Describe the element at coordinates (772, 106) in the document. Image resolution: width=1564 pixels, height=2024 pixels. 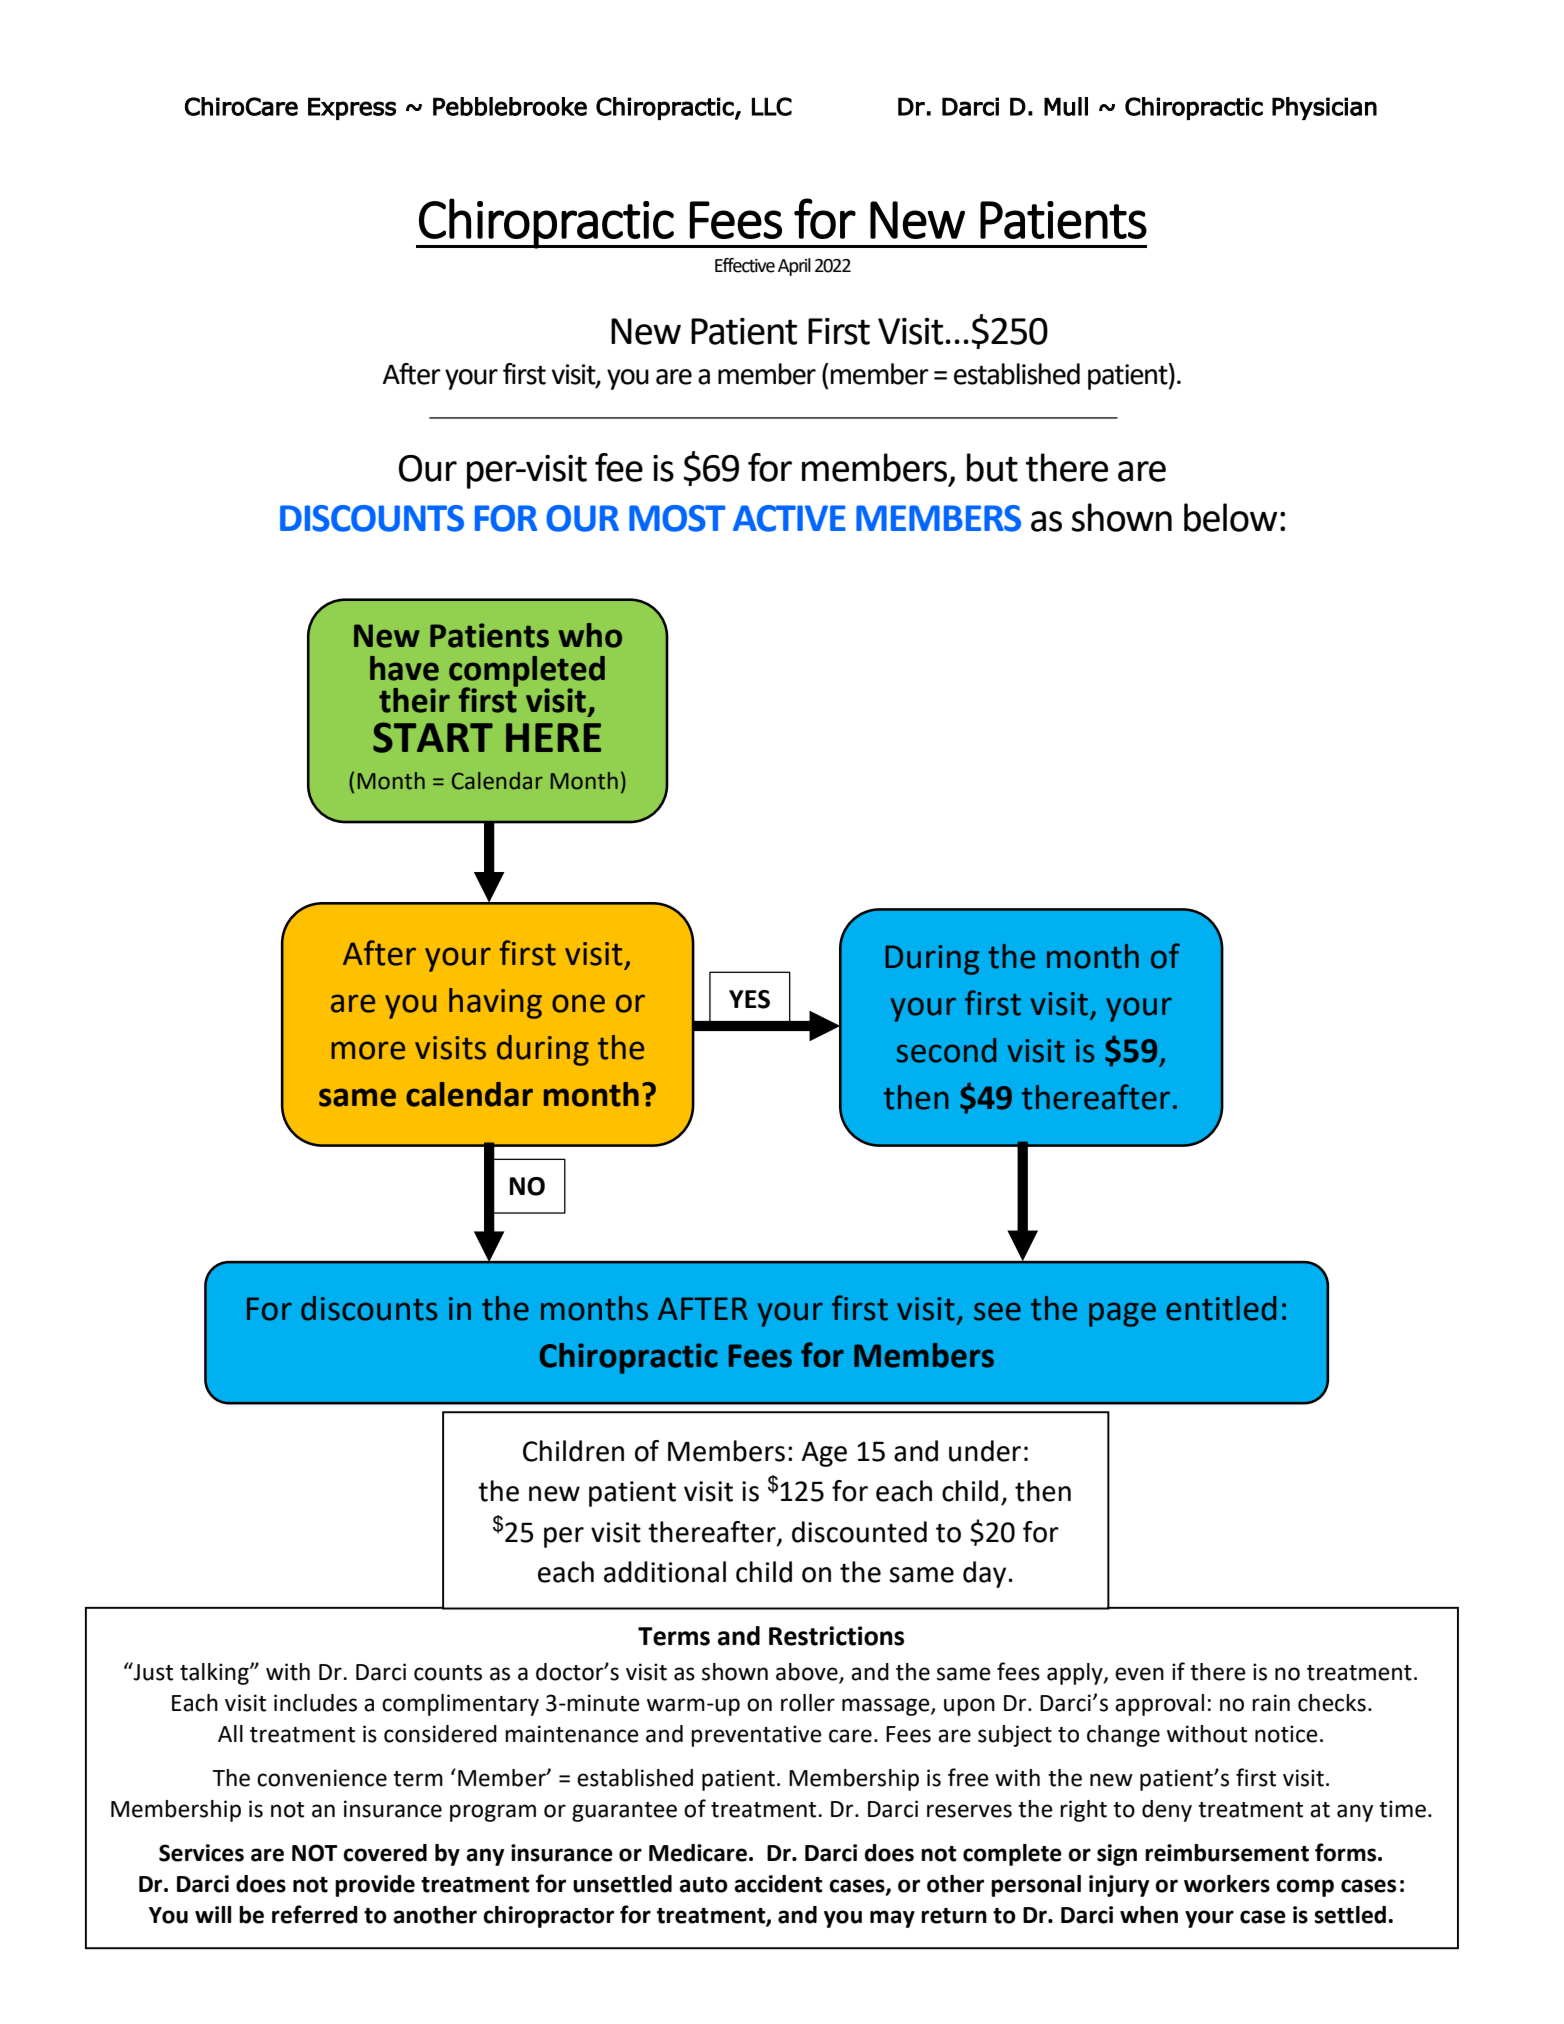
I see `LLC` at that location.
